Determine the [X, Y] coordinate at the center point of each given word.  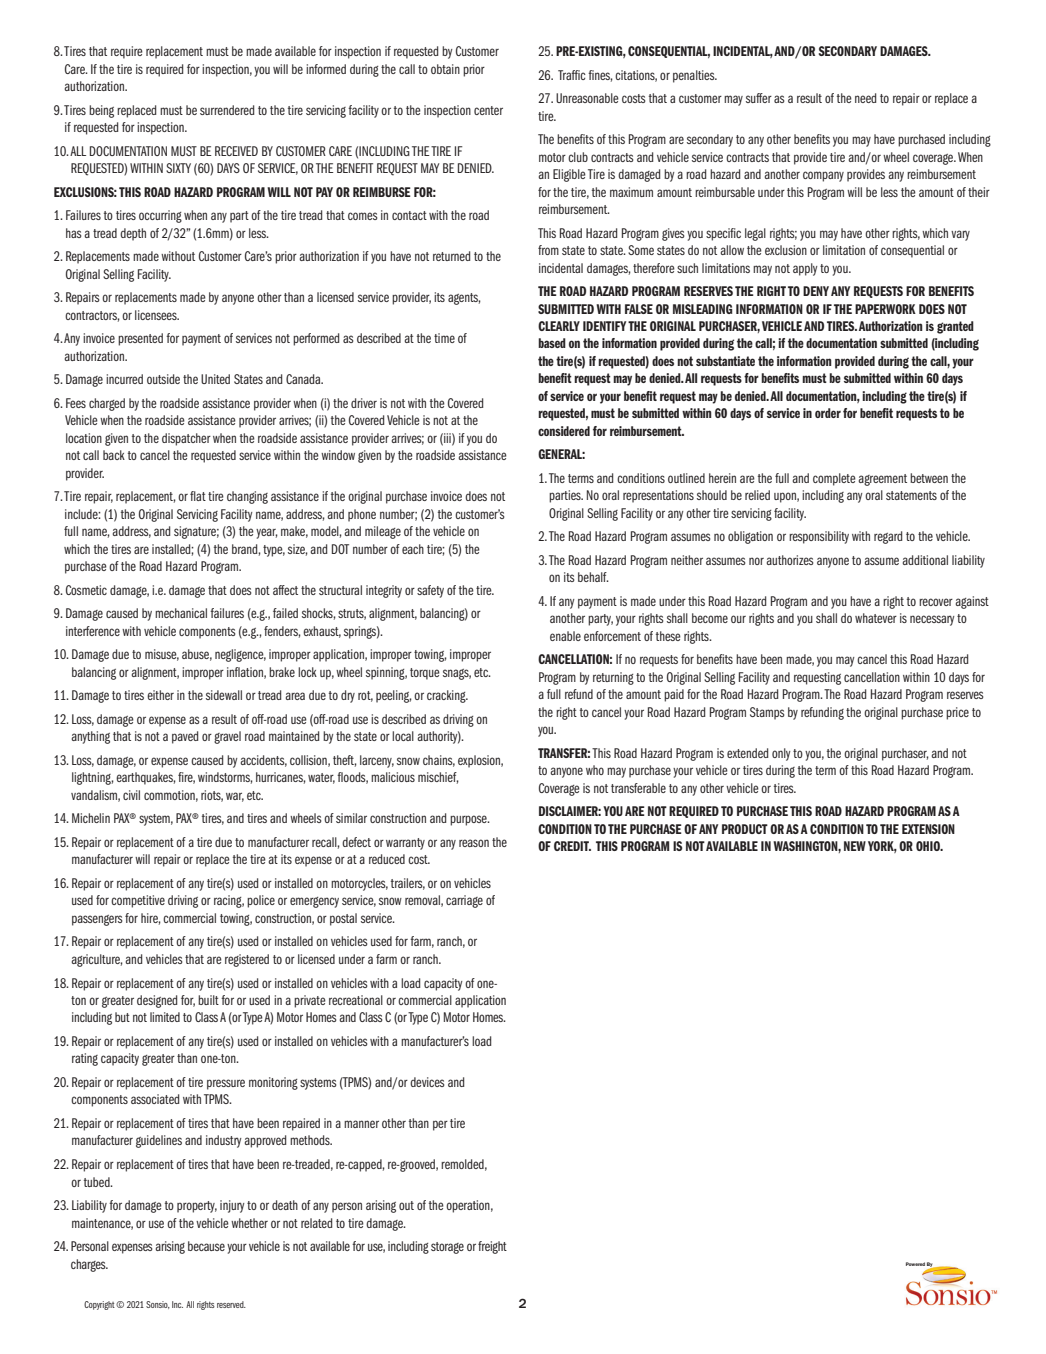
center [488, 110]
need [865, 98]
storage [447, 1248]
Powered [915, 1264]
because [206, 1246]
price [957, 713]
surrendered [227, 110]
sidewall [224, 695]
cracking [447, 696]
